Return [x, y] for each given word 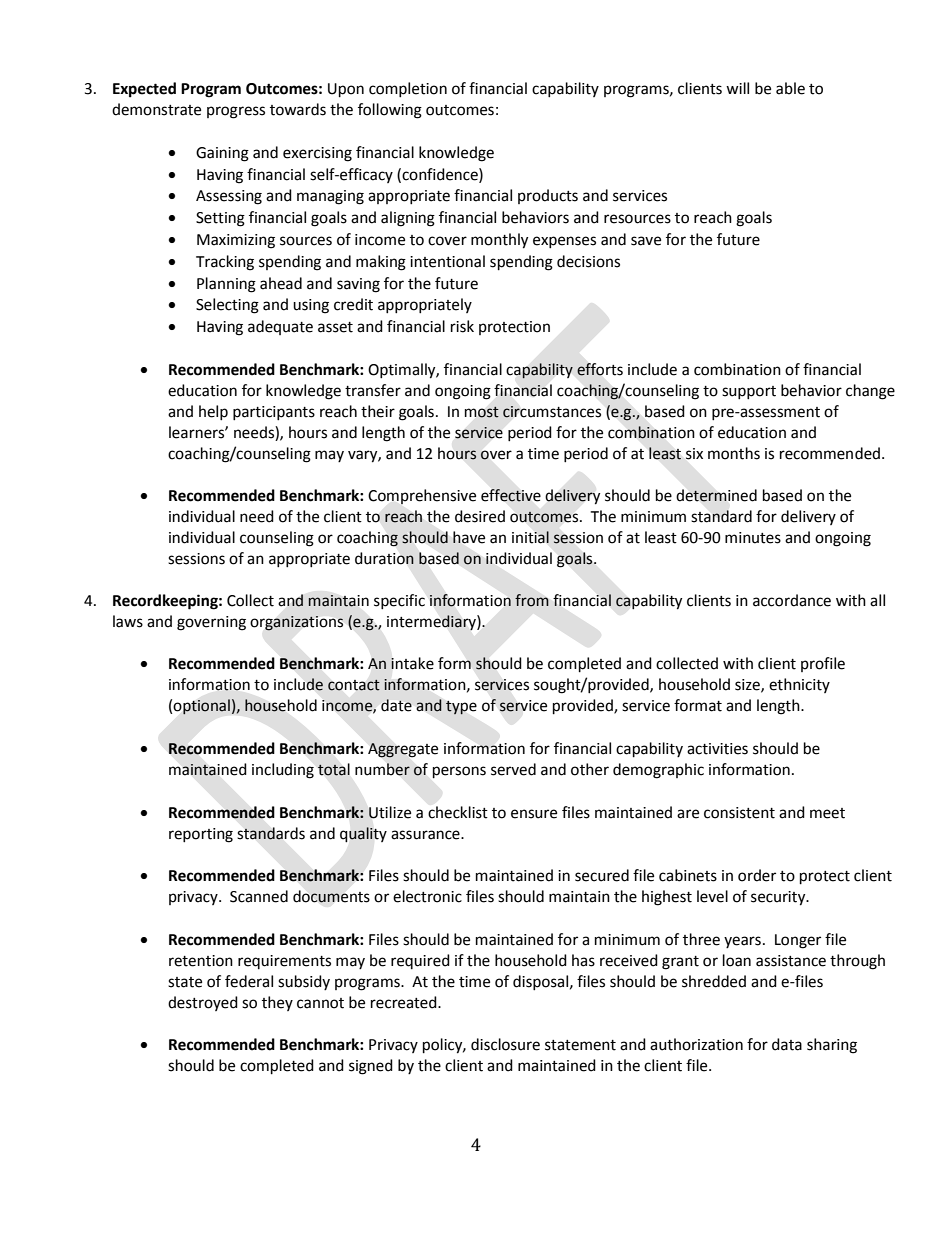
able [790, 88]
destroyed [203, 1003]
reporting [201, 835]
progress [236, 112]
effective [511, 495]
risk [462, 326]
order [757, 875]
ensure [534, 814]
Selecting [227, 306]
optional [202, 706]
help [213, 412]
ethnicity [799, 685]
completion [408, 89]
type [461, 708]
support [749, 392]
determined [716, 495]
